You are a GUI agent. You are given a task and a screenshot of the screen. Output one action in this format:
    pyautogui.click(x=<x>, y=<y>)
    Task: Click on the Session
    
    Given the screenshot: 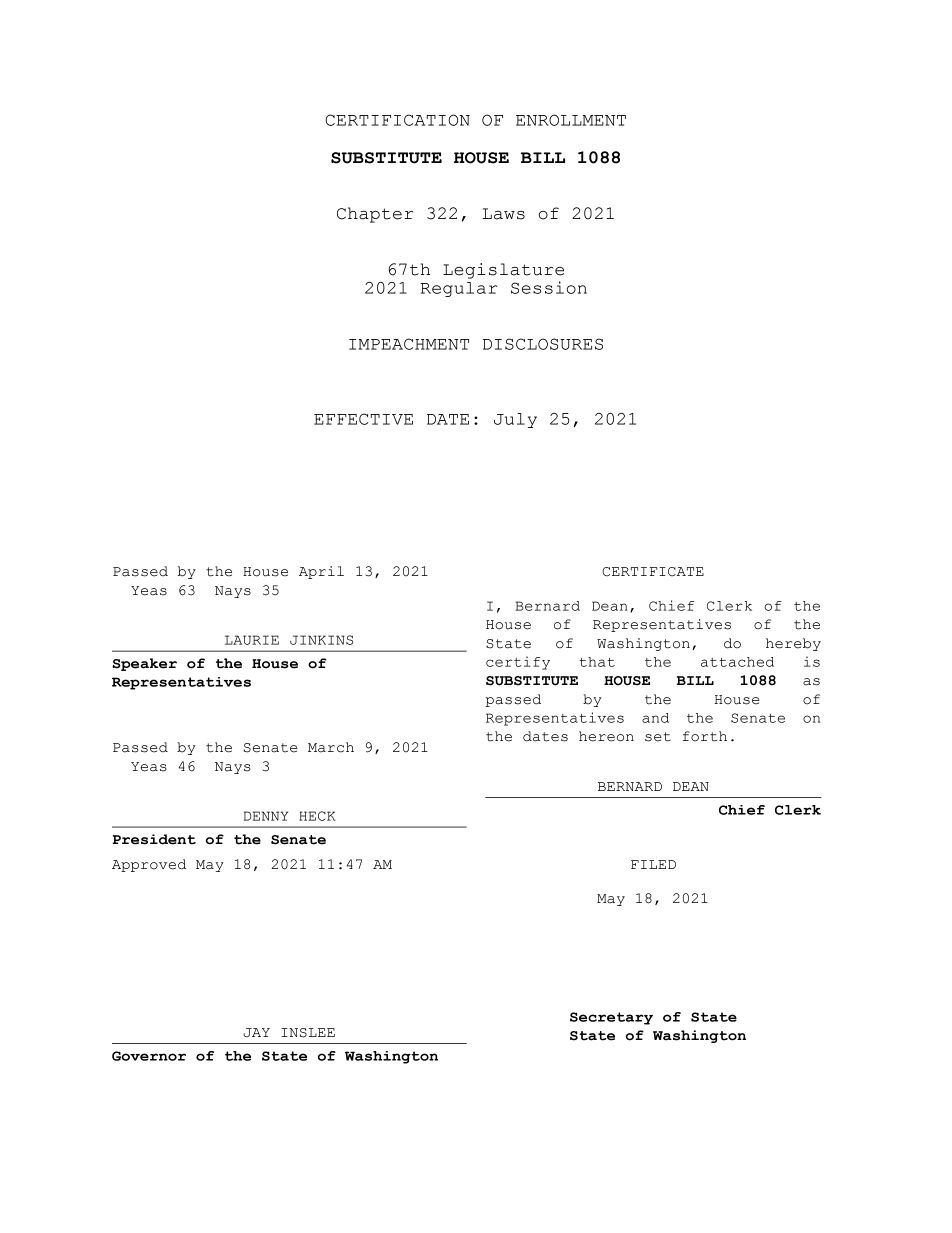 What is the action you would take?
    pyautogui.click(x=549, y=287)
